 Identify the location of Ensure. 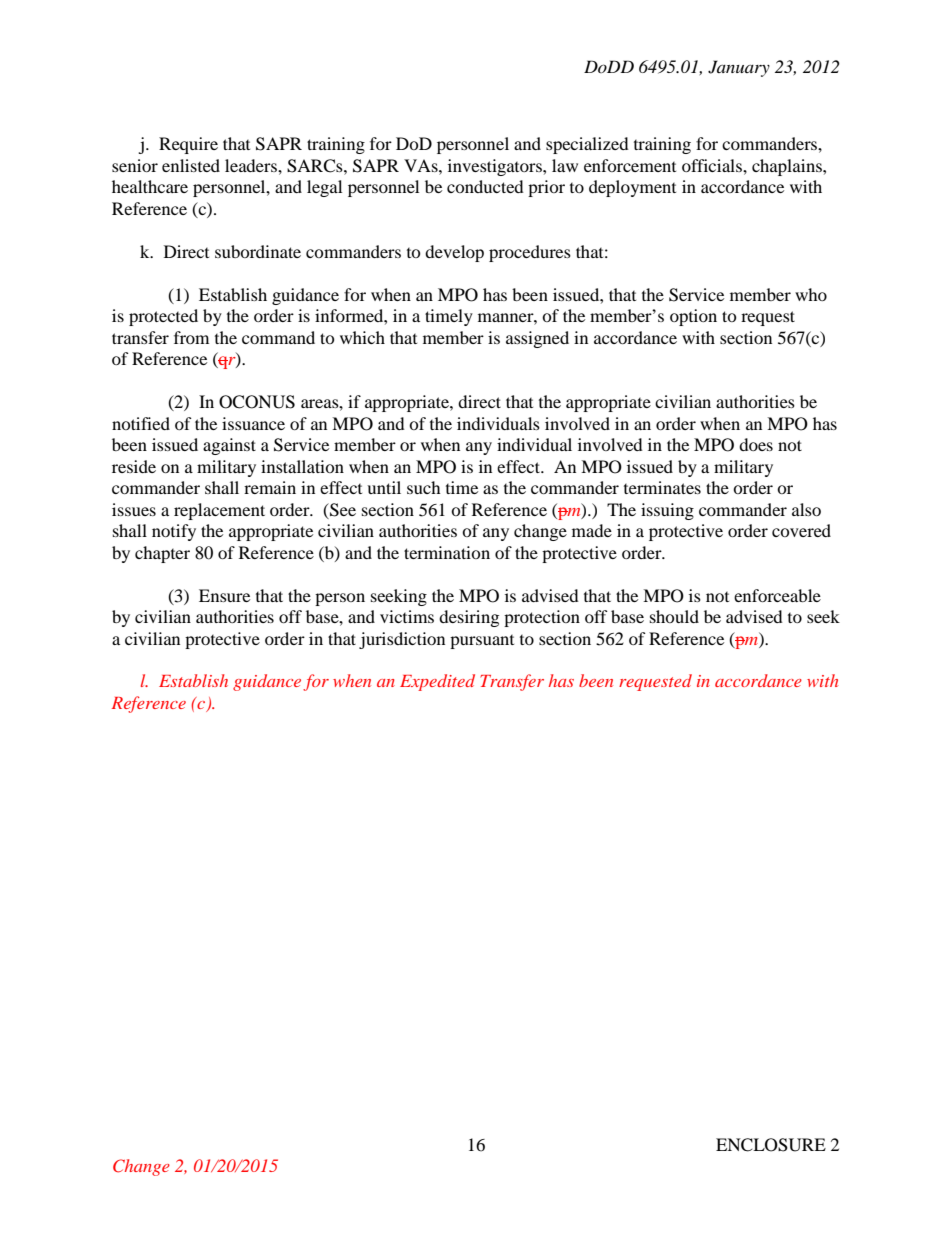
(224, 595).
